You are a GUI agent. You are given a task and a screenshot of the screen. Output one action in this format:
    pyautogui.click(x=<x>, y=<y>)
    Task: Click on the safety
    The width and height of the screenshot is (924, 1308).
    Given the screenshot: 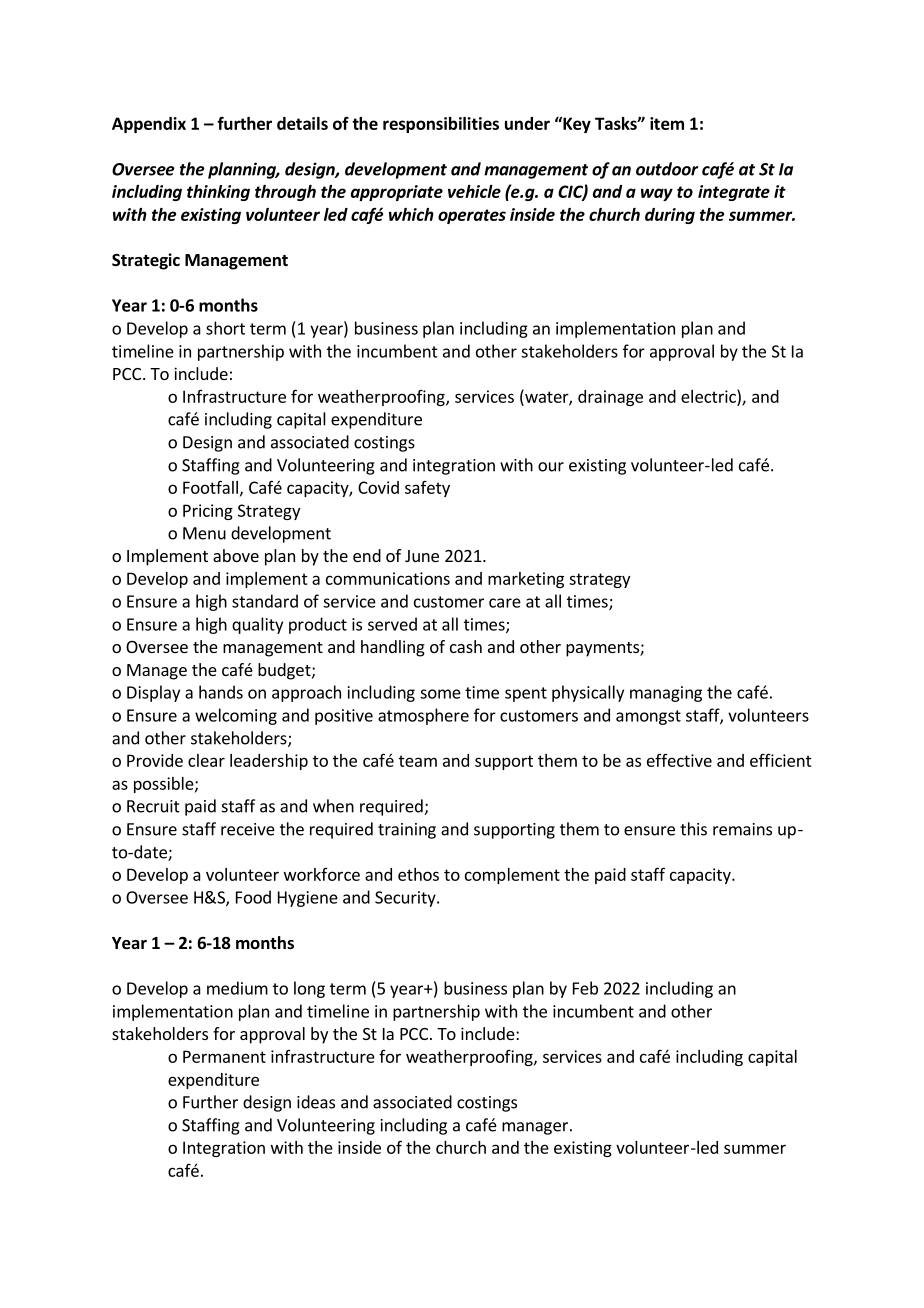 What is the action you would take?
    pyautogui.click(x=427, y=489)
